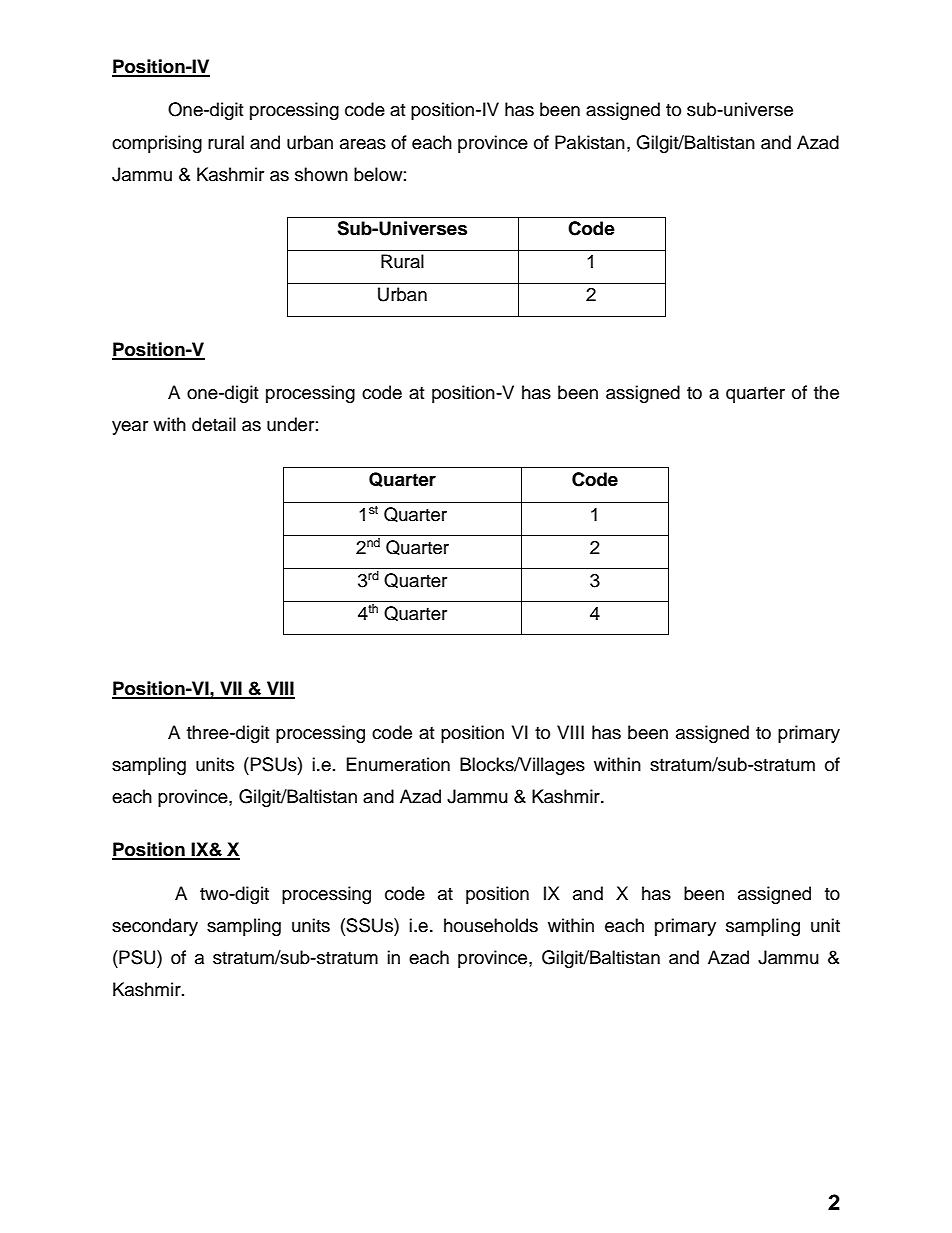  I want to click on Pakistan, so click(590, 142).
